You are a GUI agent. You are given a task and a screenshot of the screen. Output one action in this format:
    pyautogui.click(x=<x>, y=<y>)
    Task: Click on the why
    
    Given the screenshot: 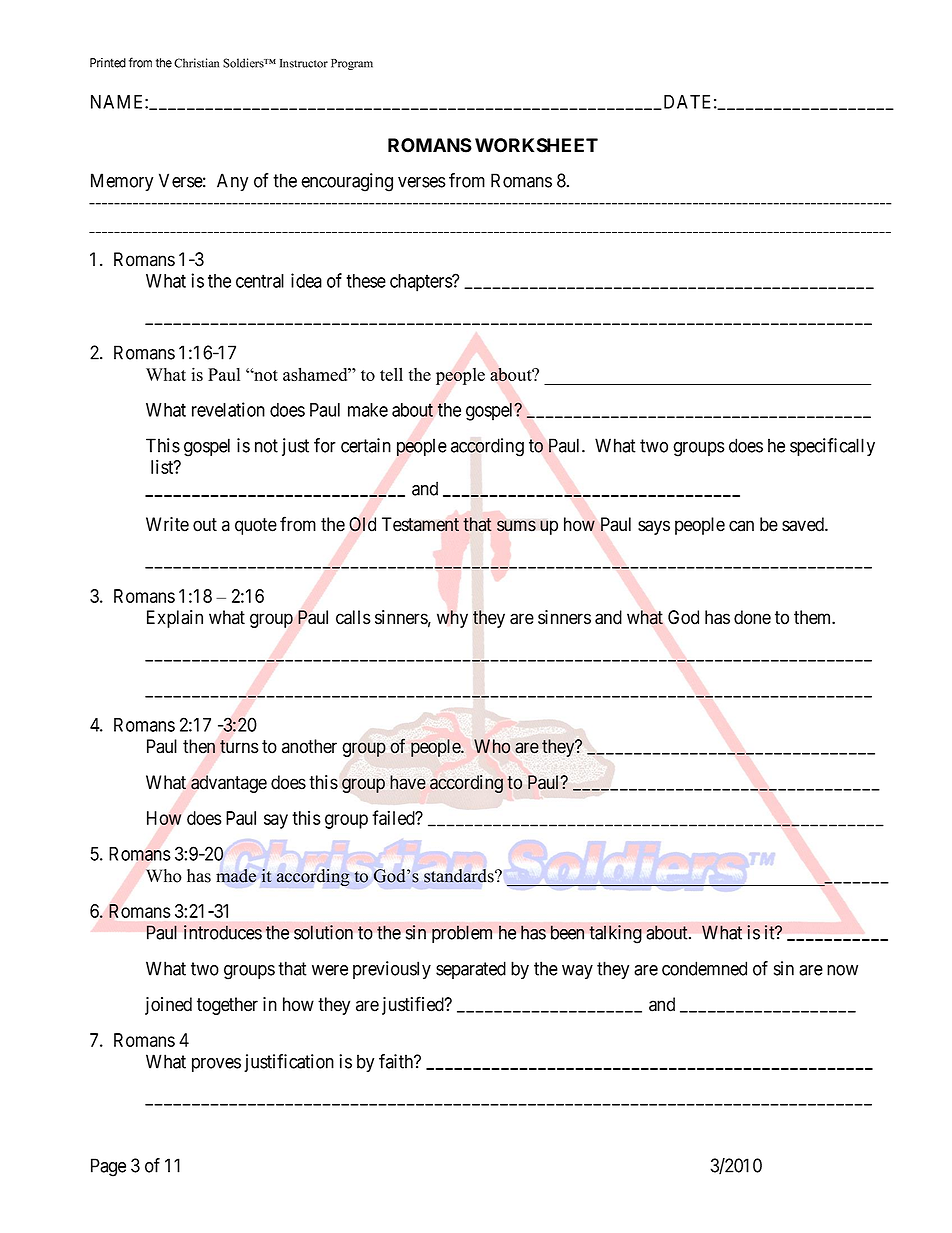 What is the action you would take?
    pyautogui.click(x=452, y=619)
